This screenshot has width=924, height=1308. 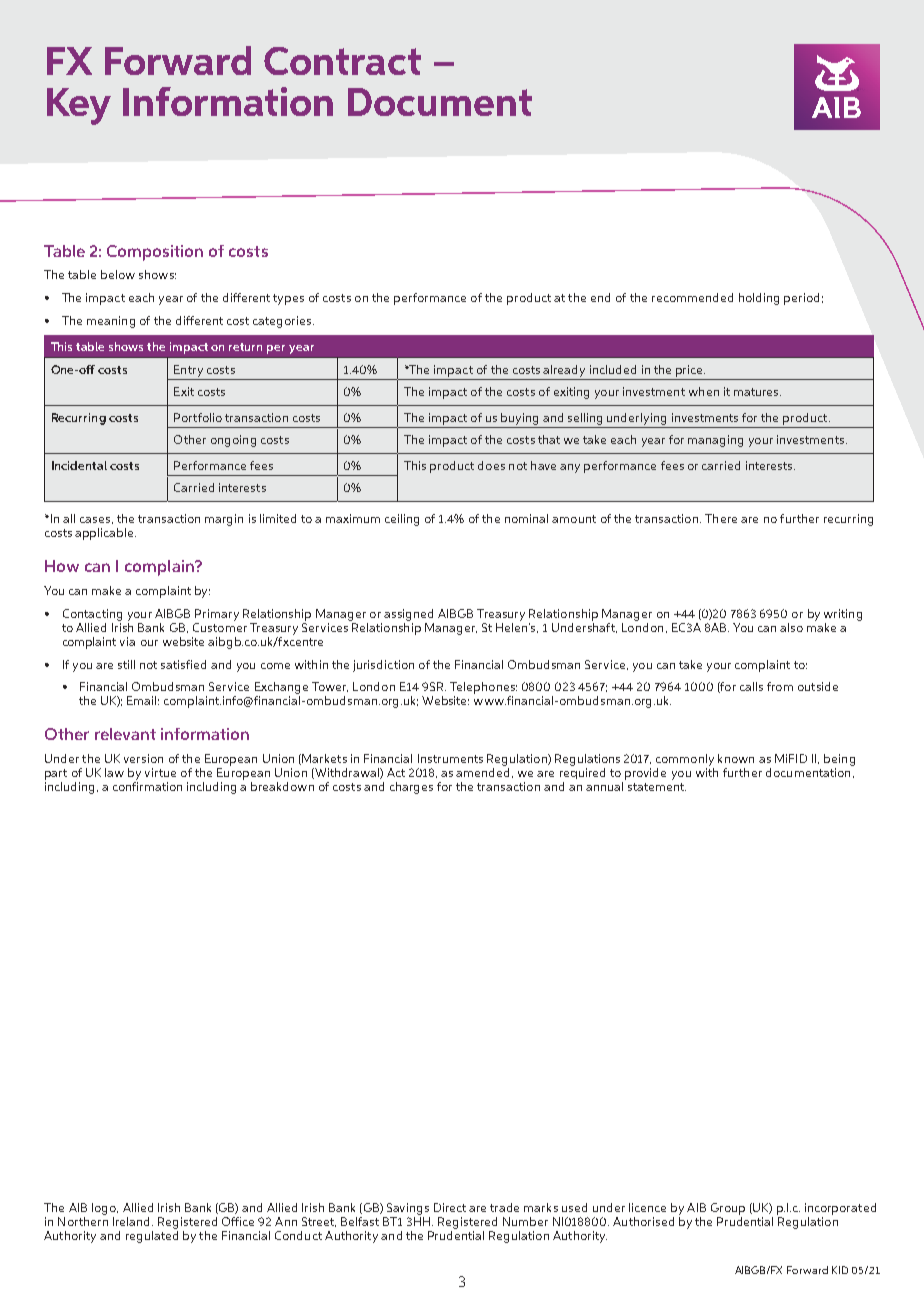 I want to click on Incidental, so click(x=79, y=465).
